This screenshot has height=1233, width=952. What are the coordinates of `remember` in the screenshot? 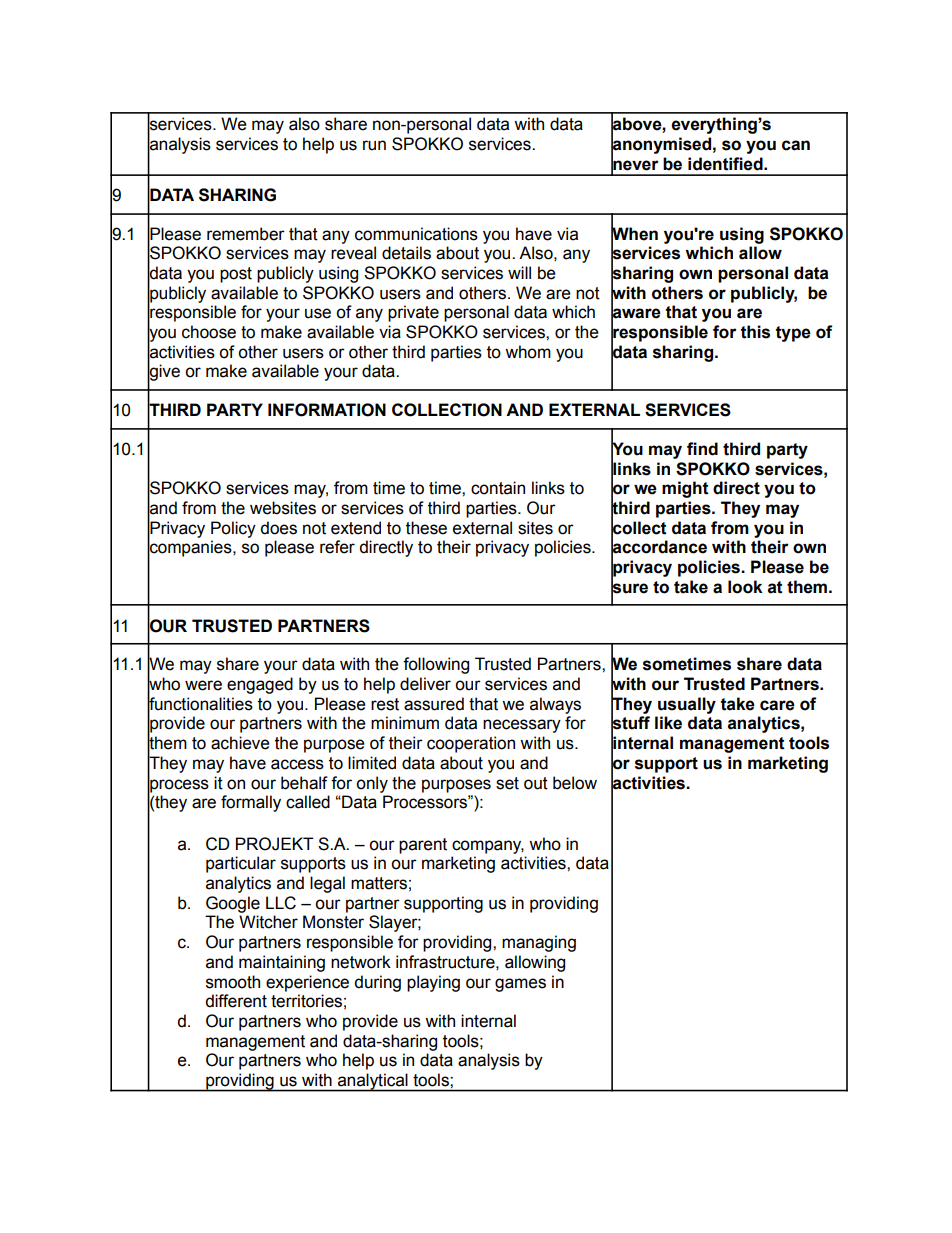 It's located at (246, 234).
